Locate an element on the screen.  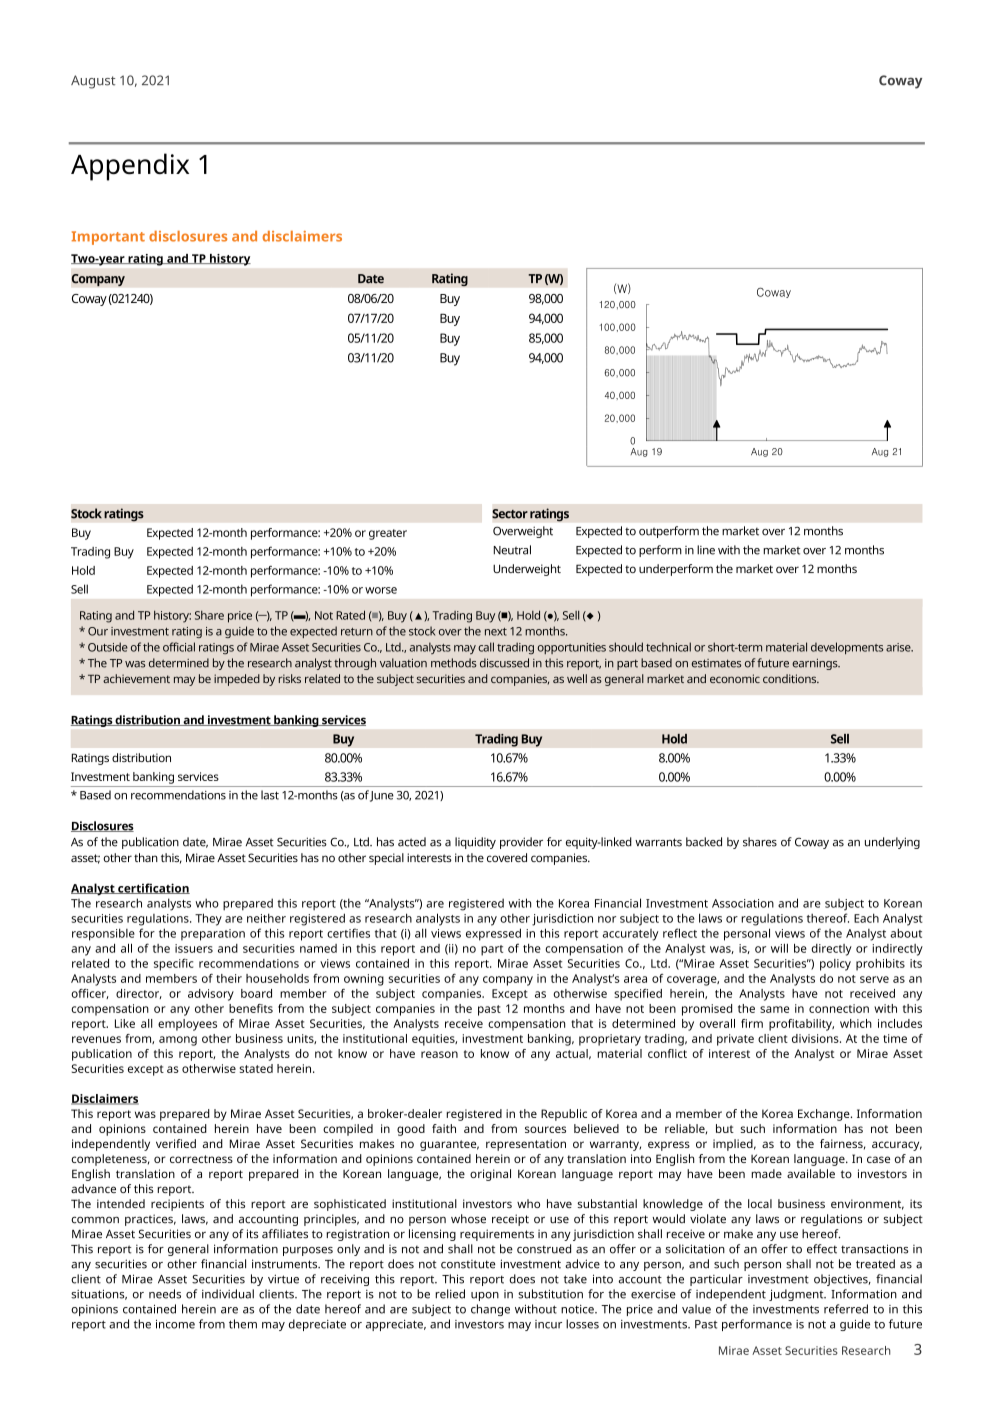
judgment is located at coordinates (797, 1295).
